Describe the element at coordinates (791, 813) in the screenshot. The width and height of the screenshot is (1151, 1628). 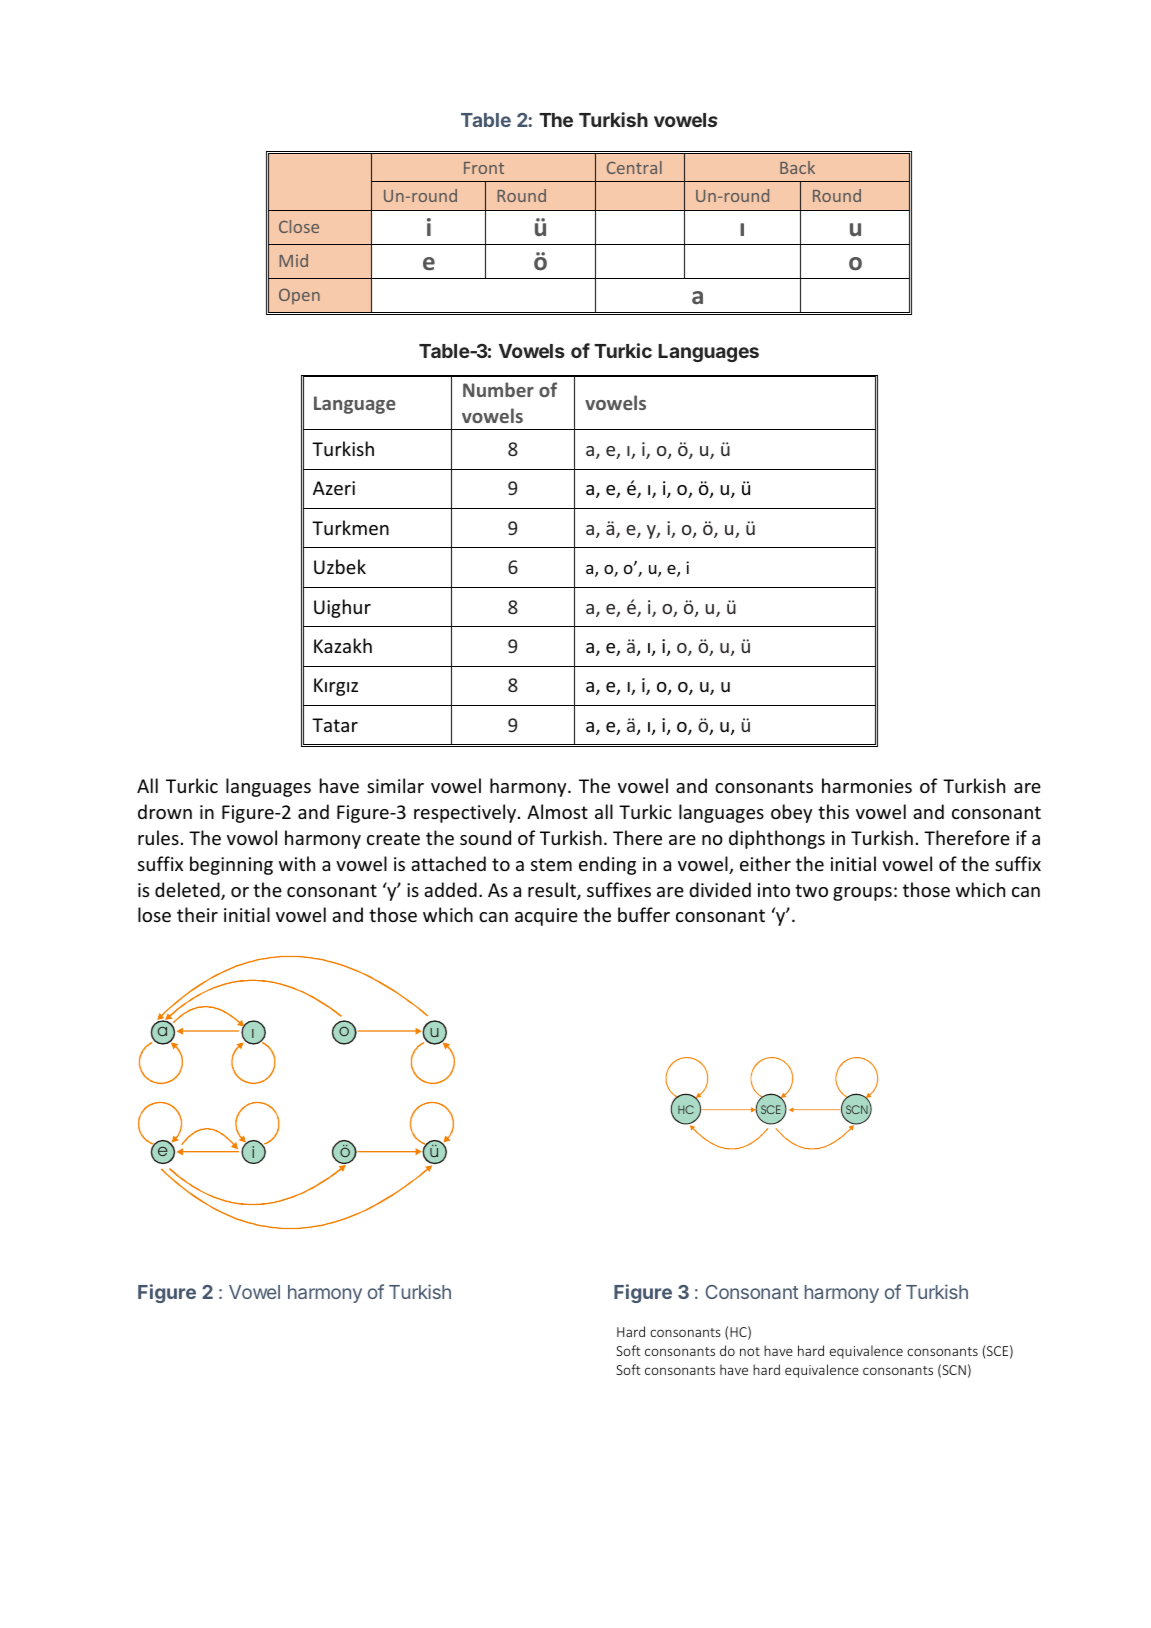
I see `obey` at that location.
